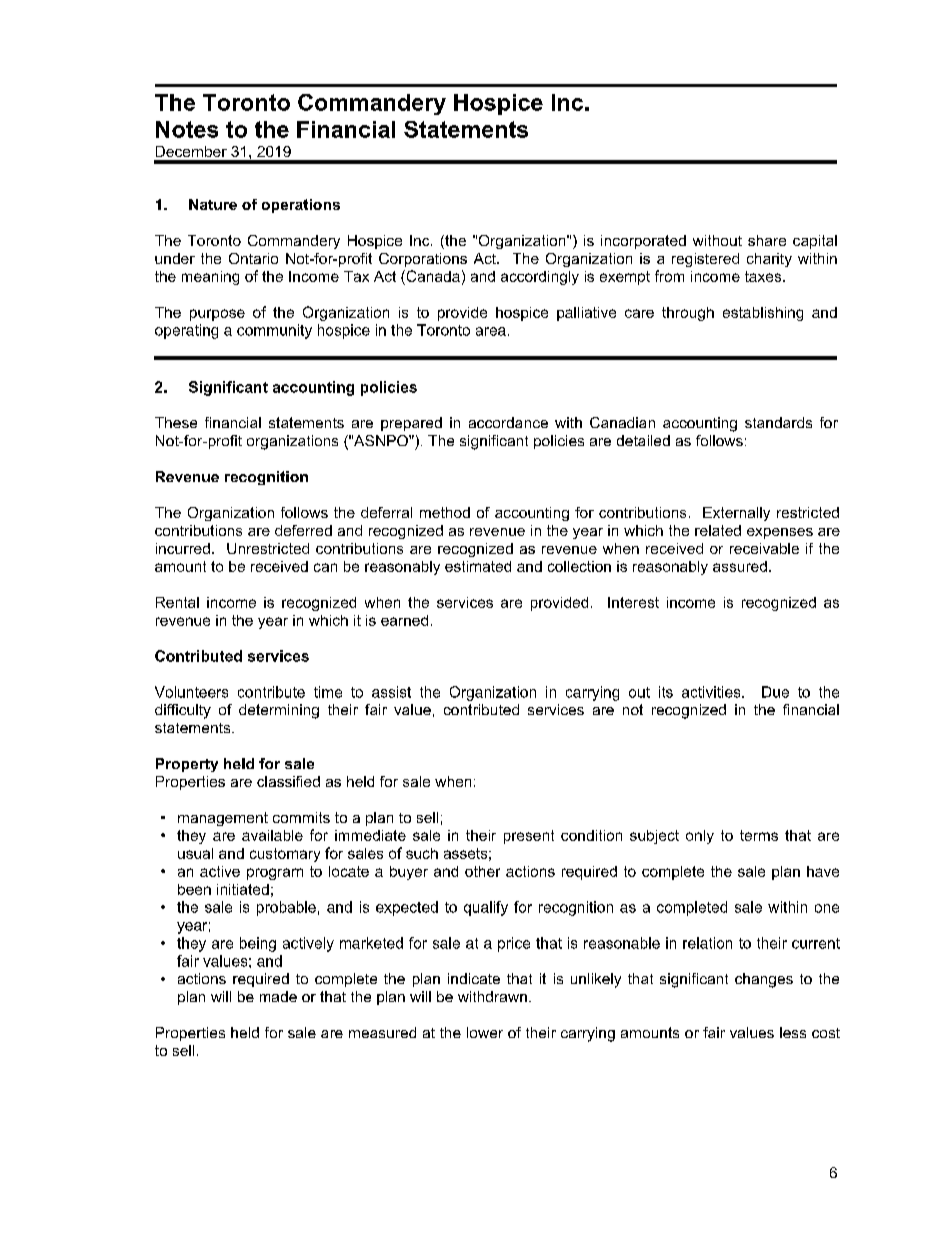 This screenshot has height=1233, width=952. Describe the element at coordinates (740, 566) in the screenshot. I see `assured` at that location.
